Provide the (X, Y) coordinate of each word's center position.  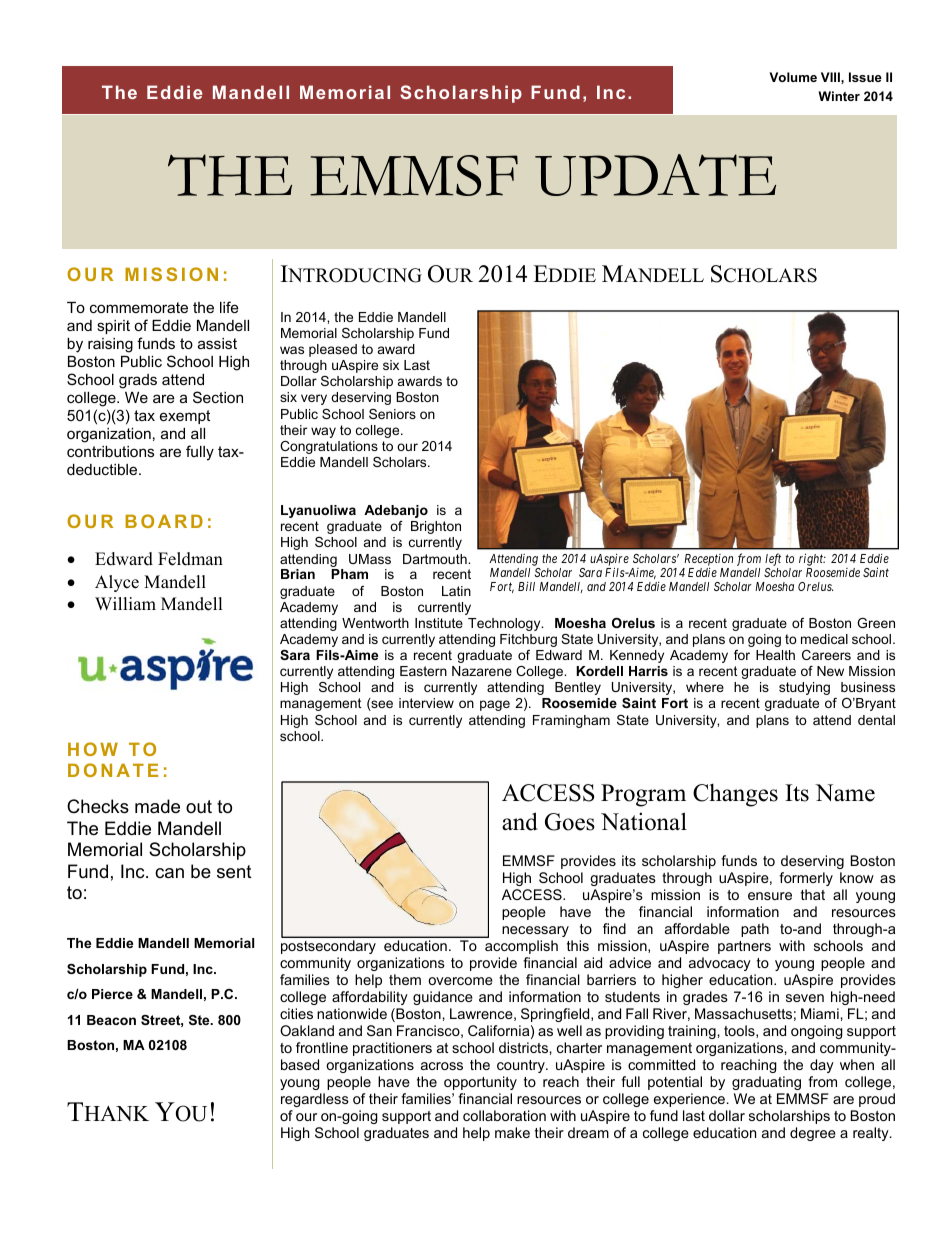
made (157, 806)
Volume (793, 77)
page (495, 705)
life (229, 307)
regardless (315, 1100)
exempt (185, 417)
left (773, 559)
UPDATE (655, 175)
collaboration (504, 1115)
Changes (735, 795)
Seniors (392, 414)
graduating (766, 1083)
